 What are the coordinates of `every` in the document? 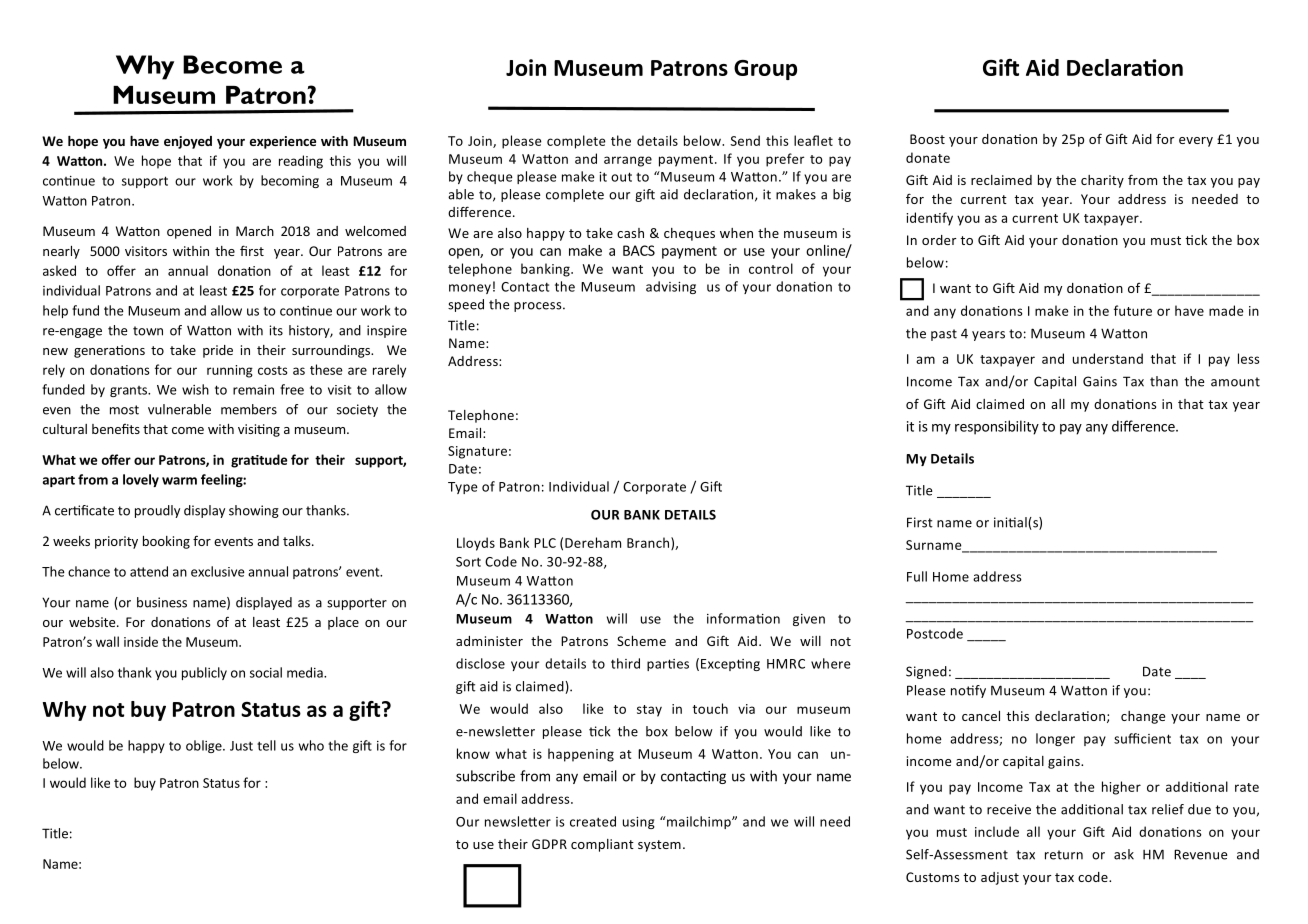 It's located at (1196, 142).
